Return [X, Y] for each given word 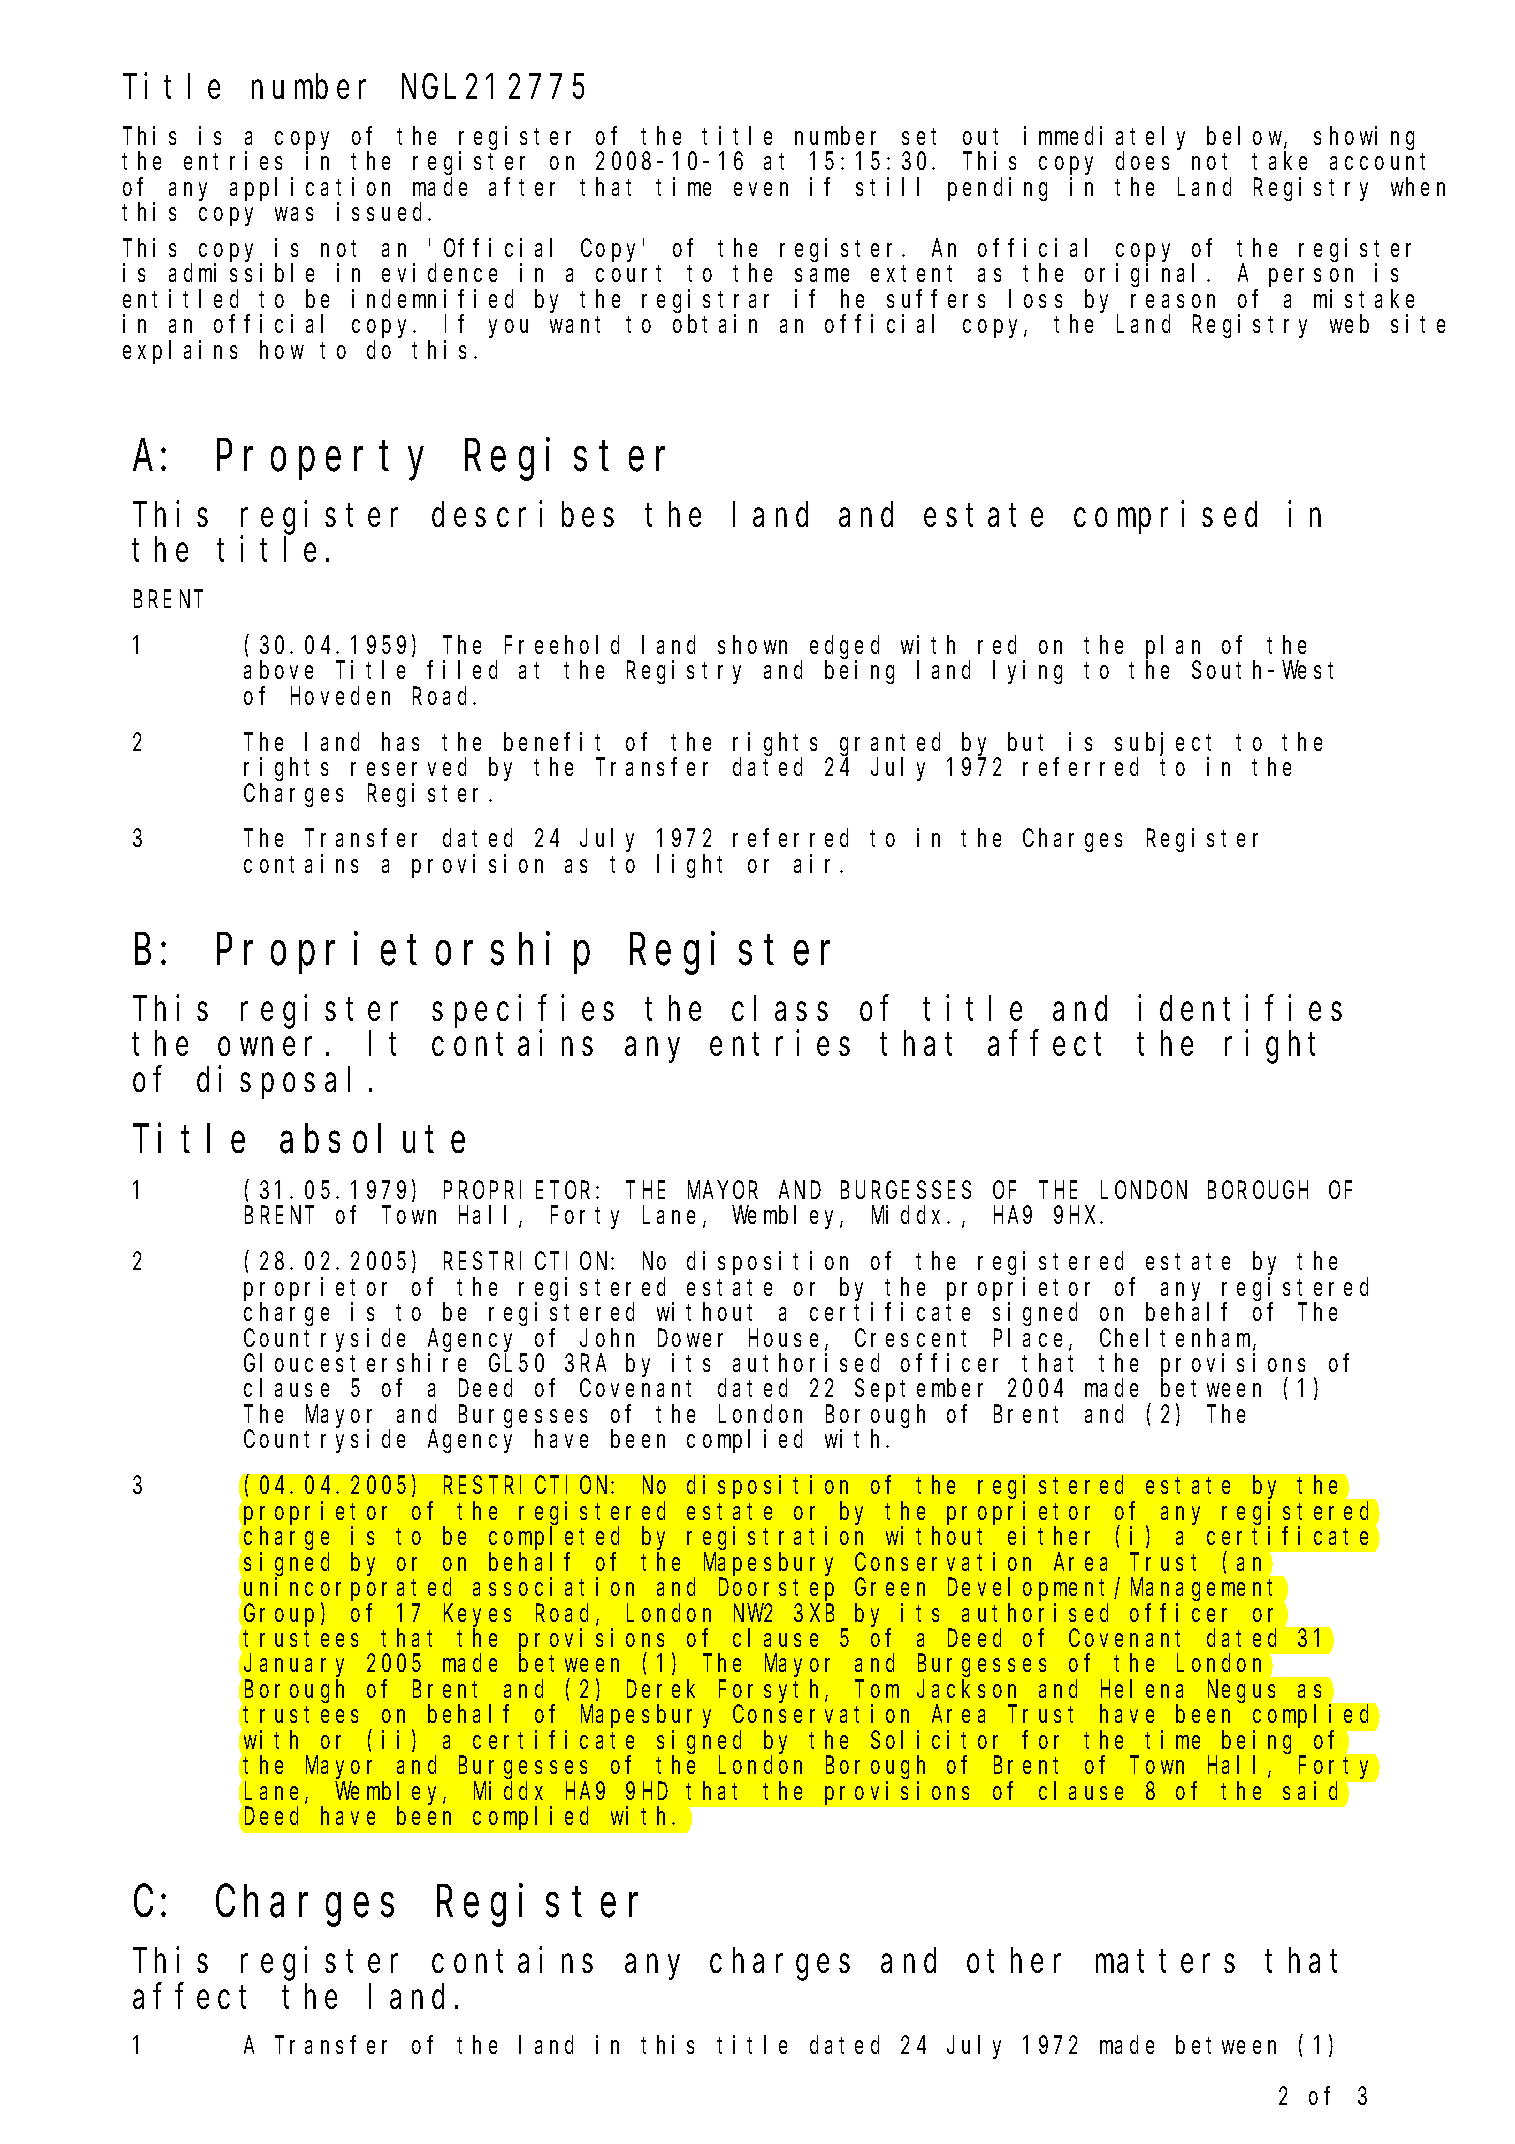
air [817, 863]
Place [1032, 1339]
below [1246, 137]
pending [997, 189]
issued [383, 211]
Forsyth [772, 1692]
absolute [372, 1139]
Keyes [477, 1616]
